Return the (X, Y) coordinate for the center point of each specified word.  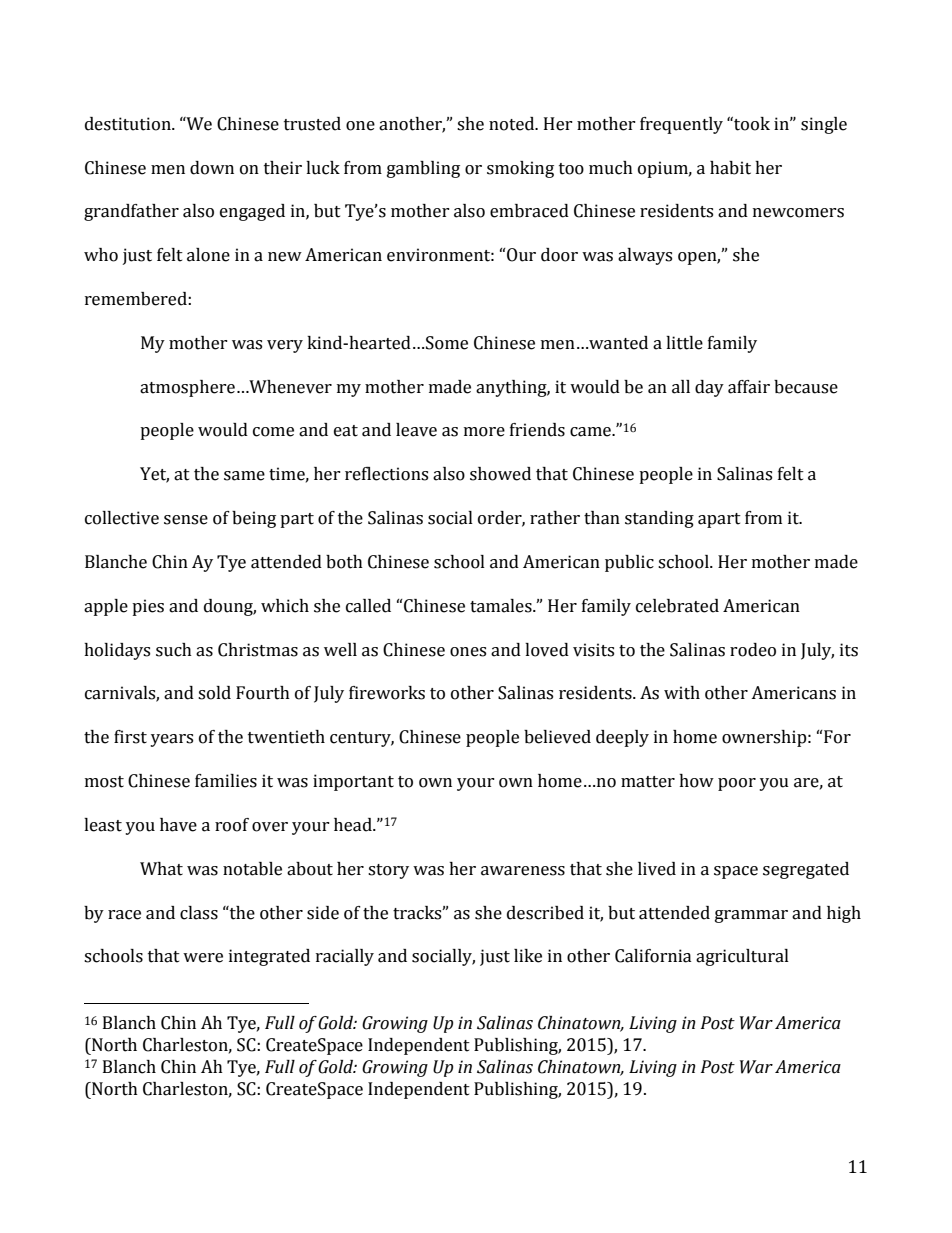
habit (730, 168)
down (212, 168)
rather (555, 518)
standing (659, 519)
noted (513, 124)
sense (186, 520)
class (199, 913)
